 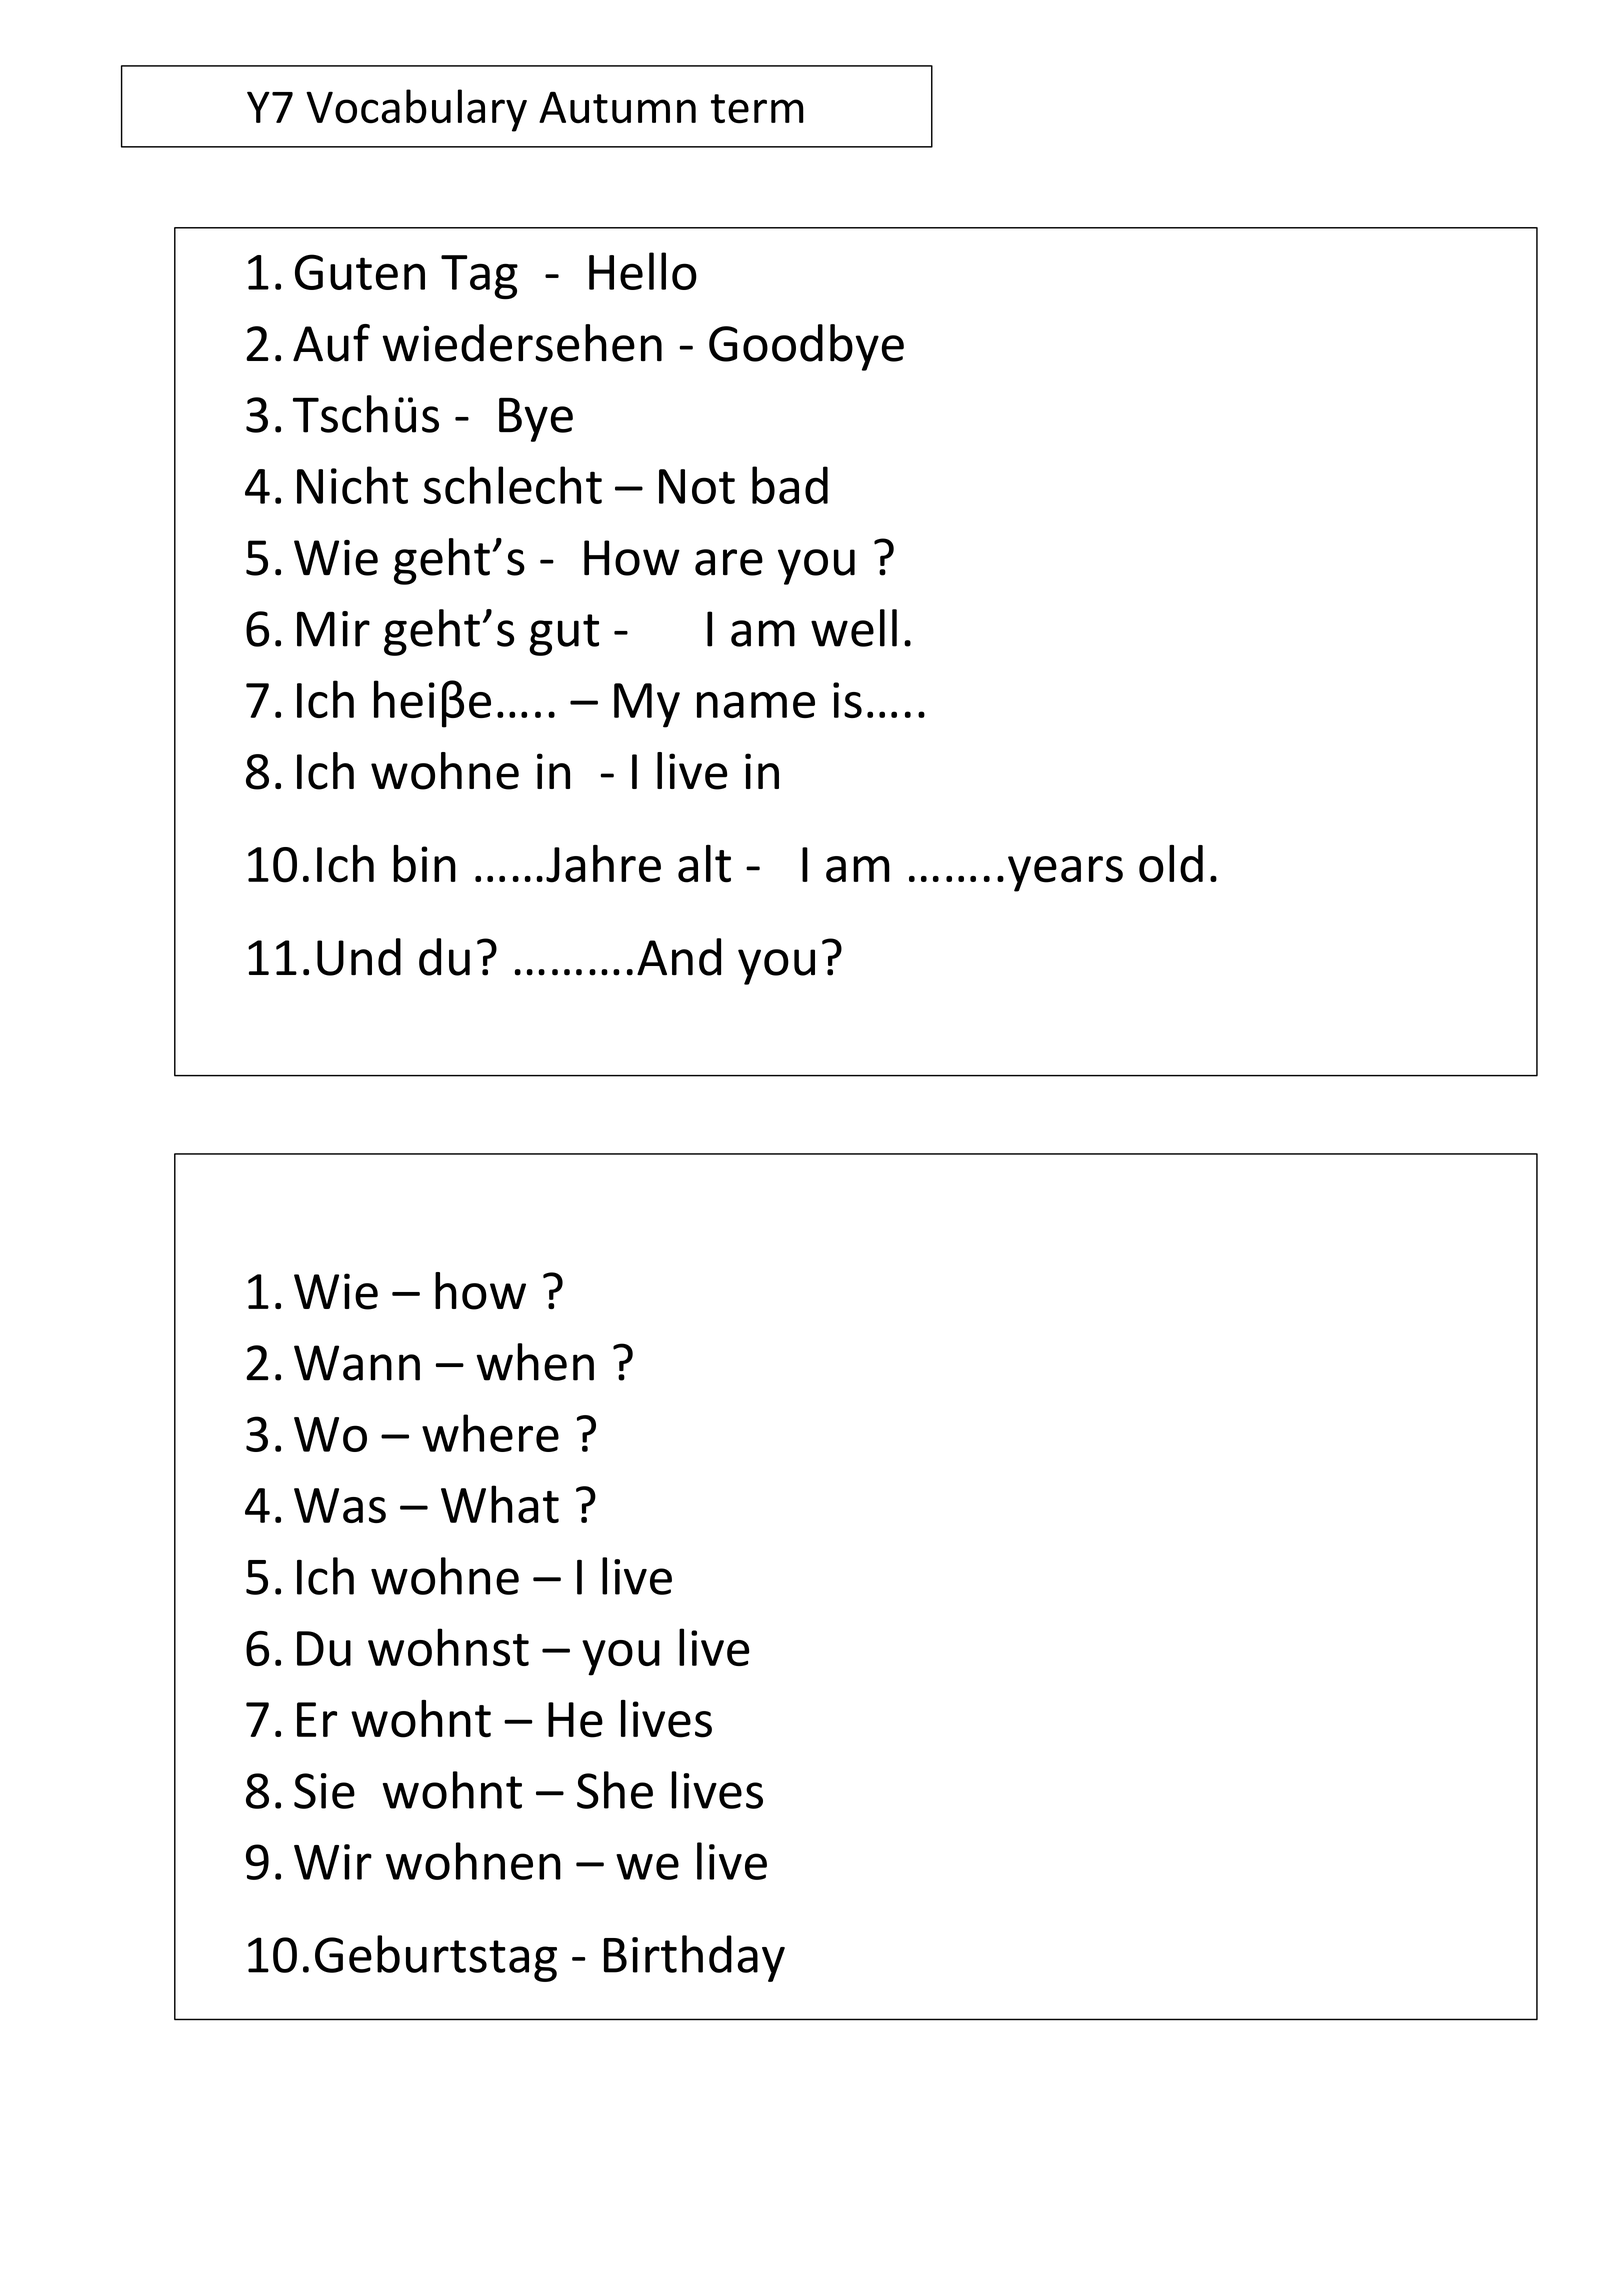 What do you see at coordinates (535, 1362) in the image?
I see `when` at bounding box center [535, 1362].
